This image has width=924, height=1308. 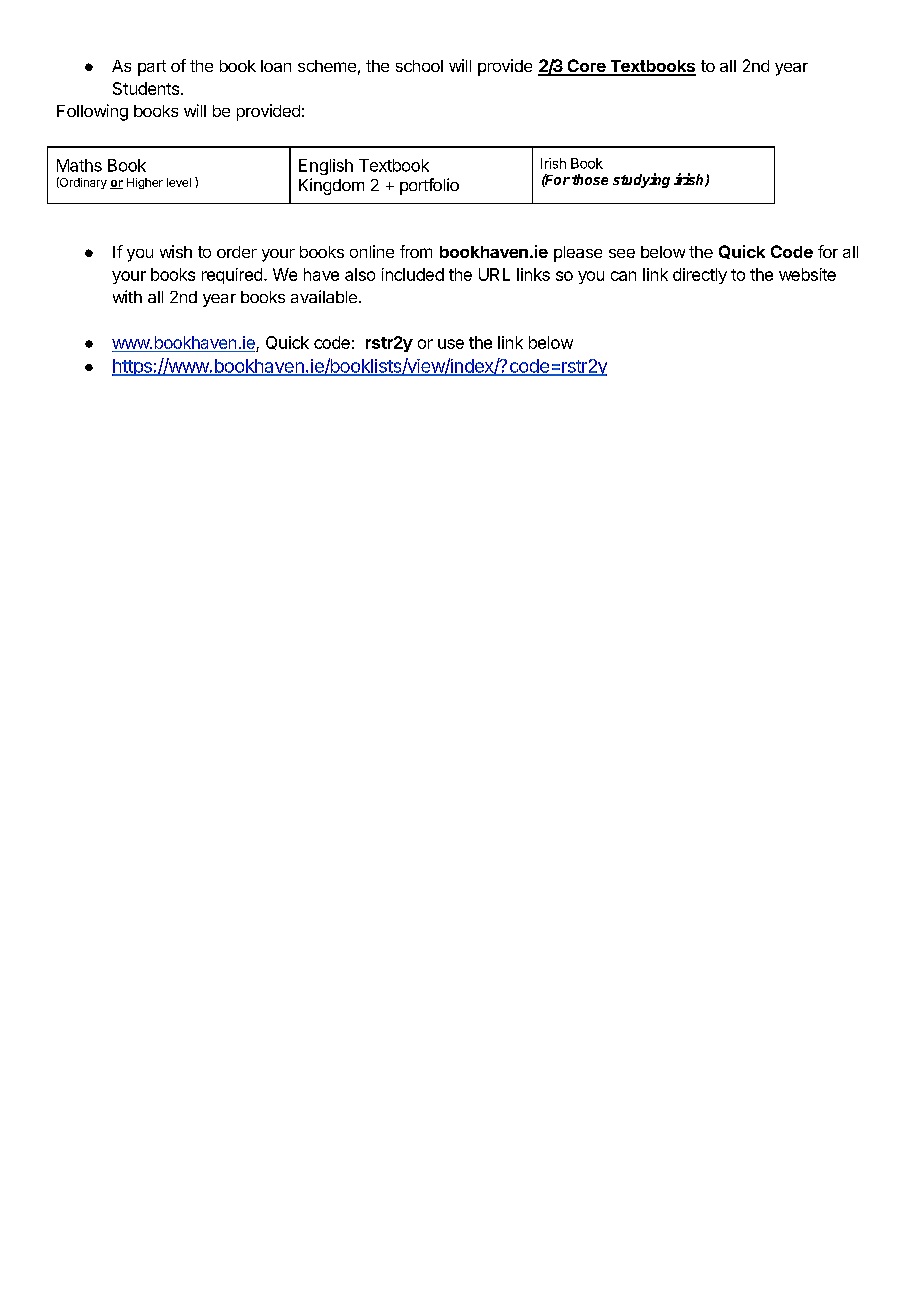 What do you see at coordinates (127, 296) in the image?
I see `with` at bounding box center [127, 296].
